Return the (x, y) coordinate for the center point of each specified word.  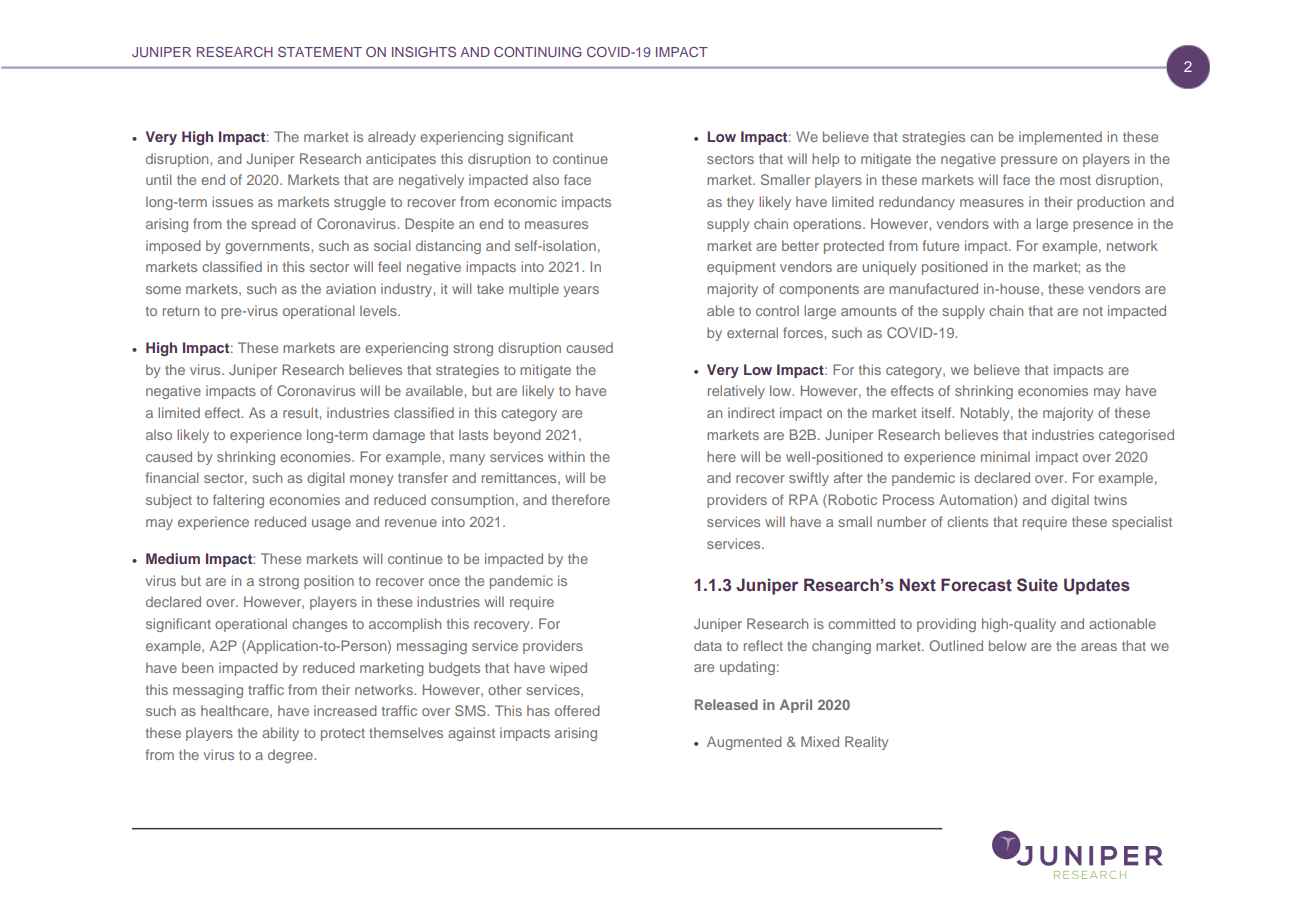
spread (273, 225)
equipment (741, 268)
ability (280, 734)
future (941, 245)
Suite (1037, 585)
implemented (1060, 138)
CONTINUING (537, 52)
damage (399, 436)
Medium (173, 558)
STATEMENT (320, 52)
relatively (736, 392)
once (444, 582)
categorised (1136, 436)
